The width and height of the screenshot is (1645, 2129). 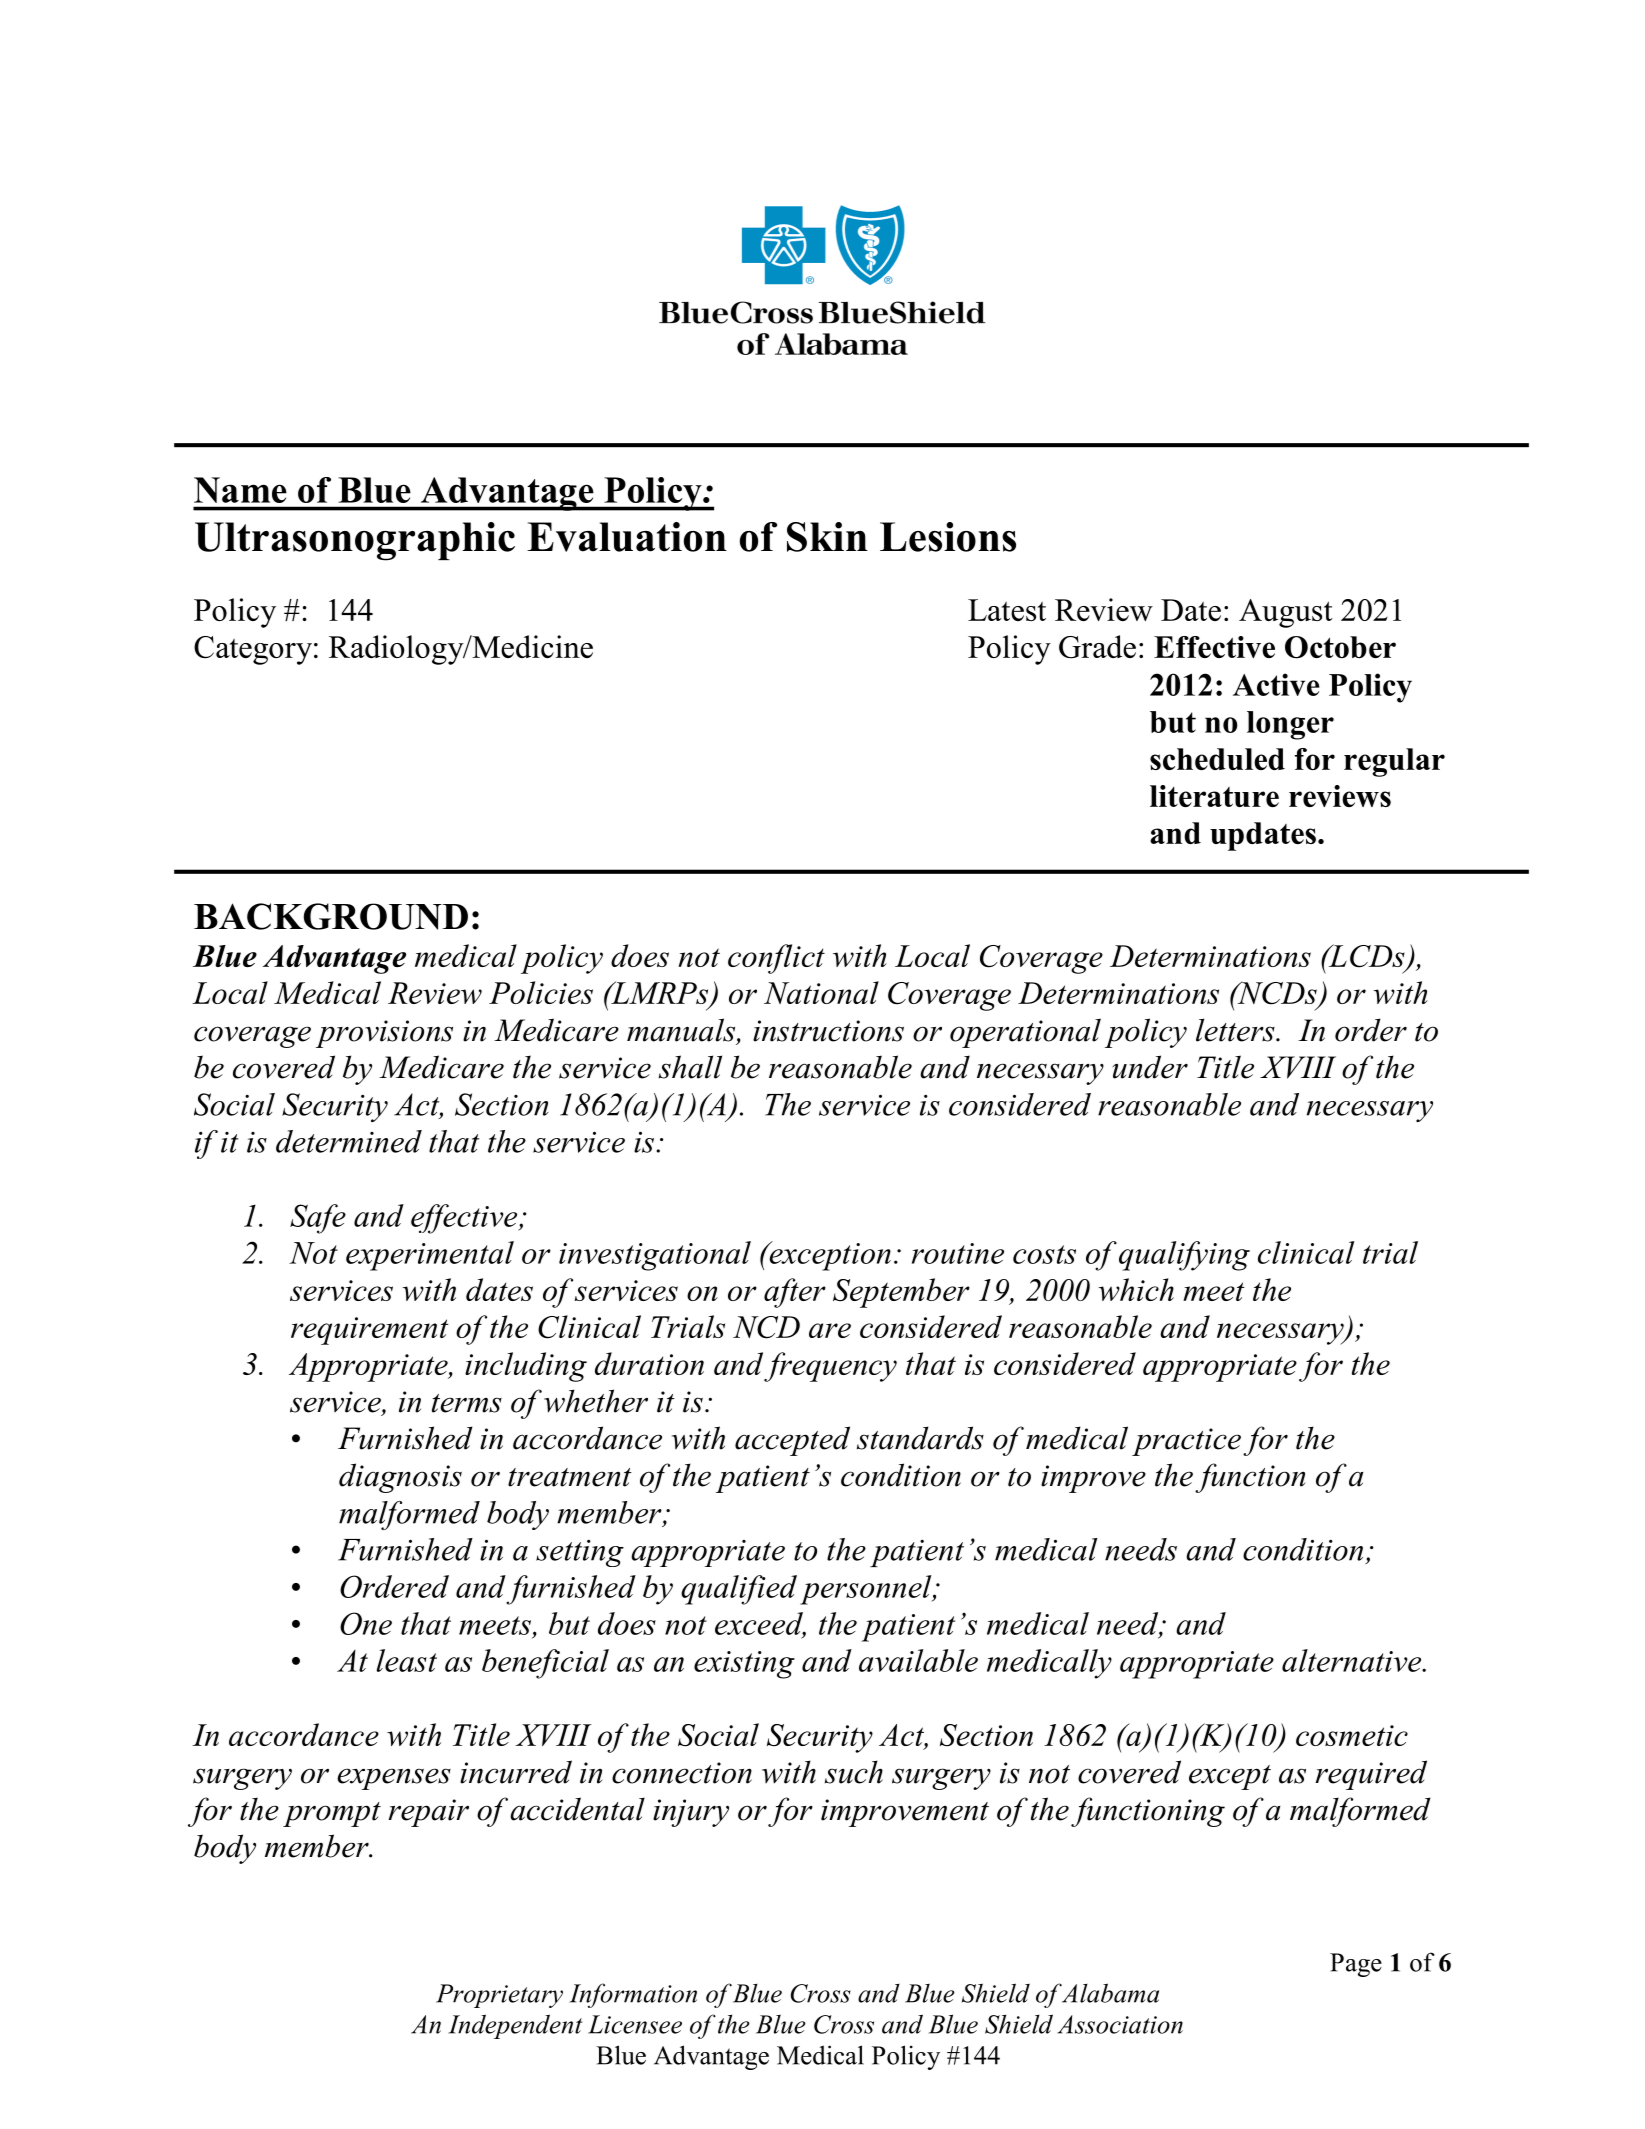 I want to click on instructions, so click(x=828, y=1031).
